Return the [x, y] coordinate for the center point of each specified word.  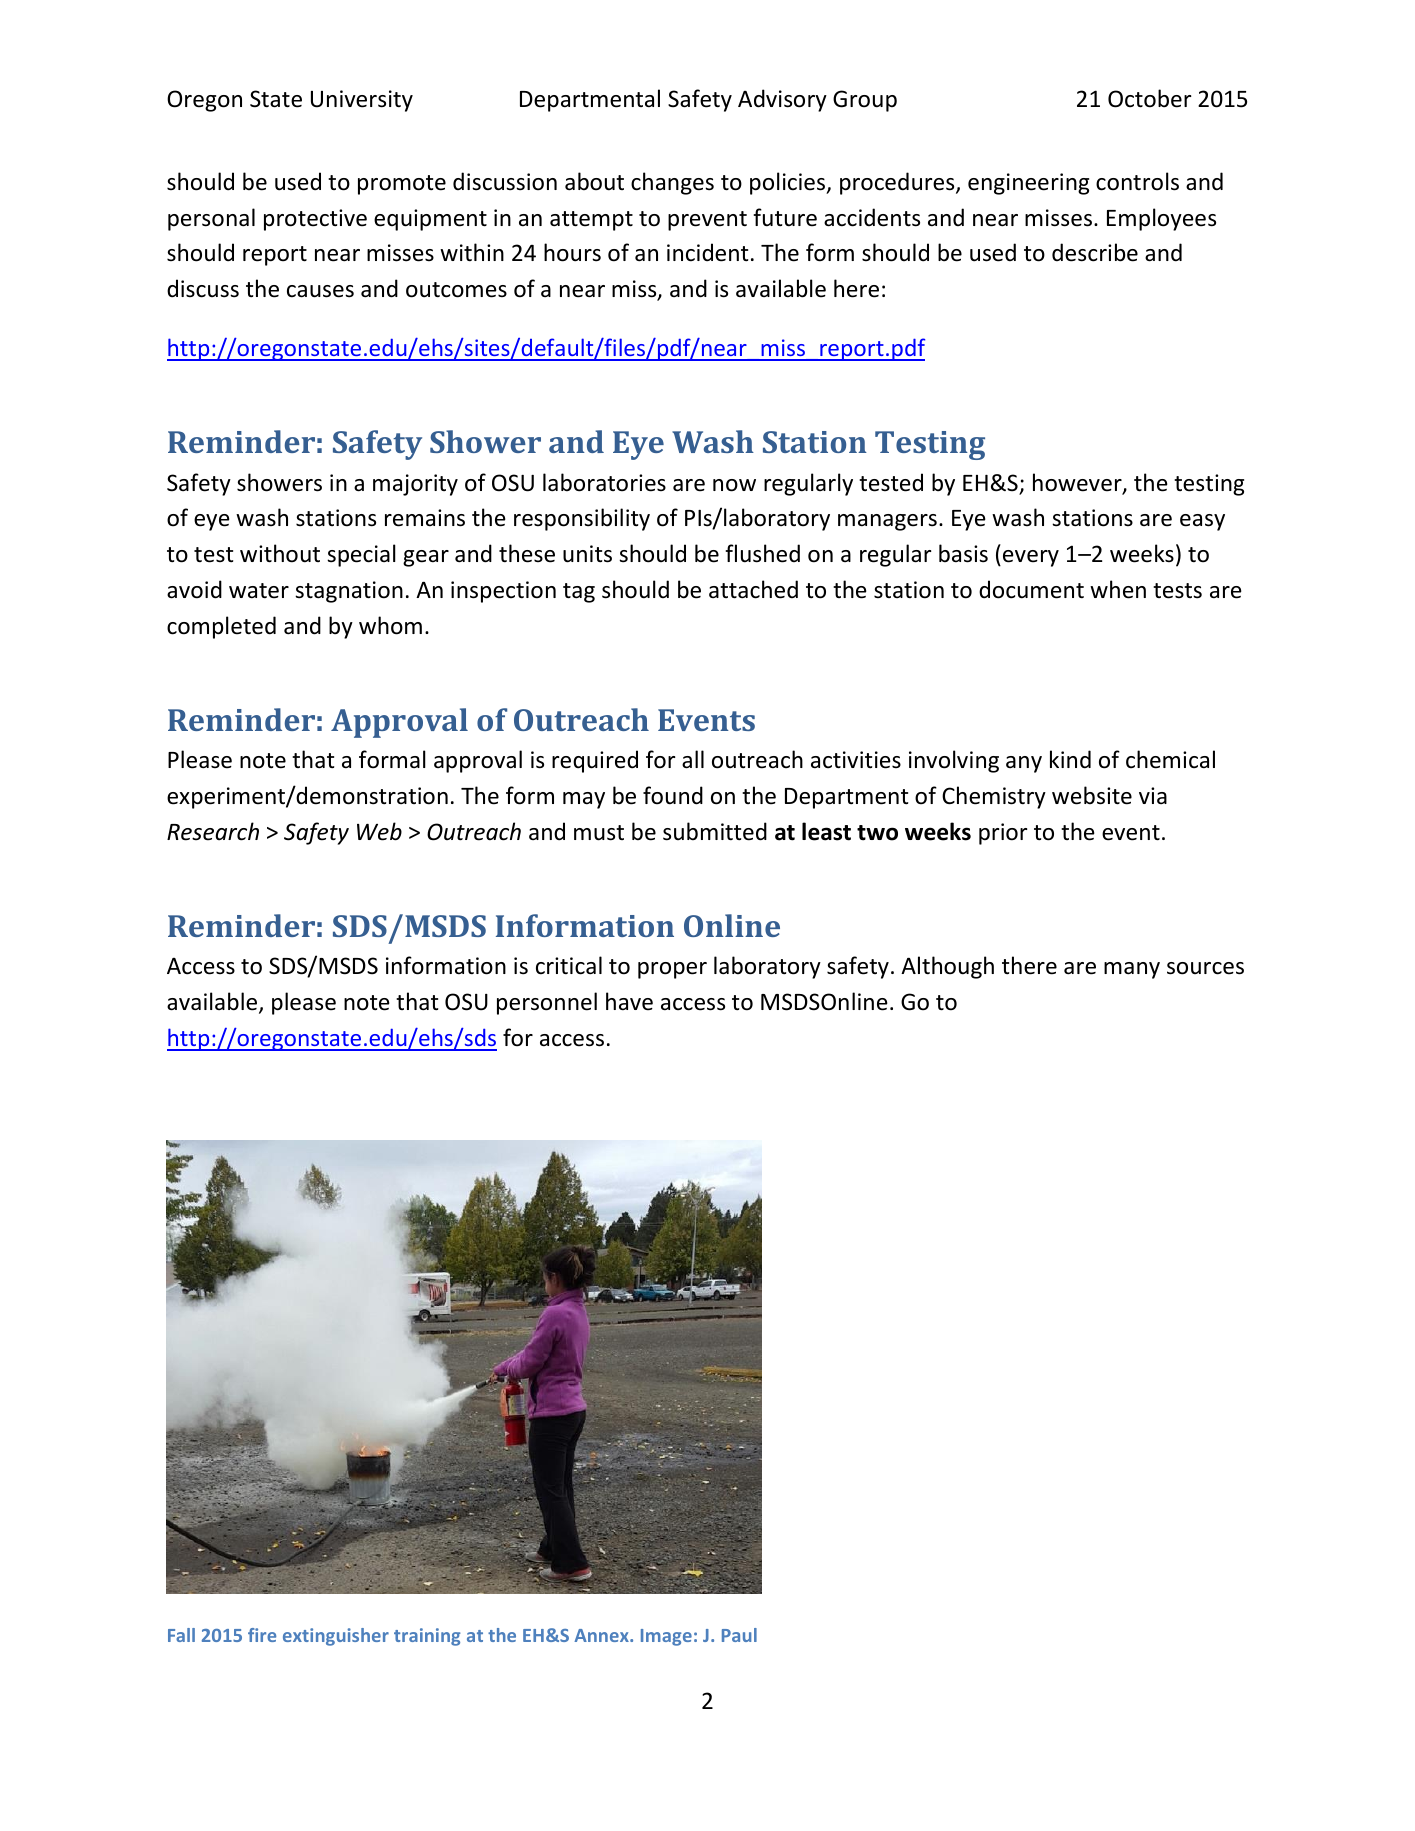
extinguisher [336, 1637]
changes [672, 183]
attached [753, 589]
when [1118, 589]
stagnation [349, 592]
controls [1137, 181]
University [362, 101]
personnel [547, 1003]
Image [666, 1637]
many [1132, 970]
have [629, 1001]
